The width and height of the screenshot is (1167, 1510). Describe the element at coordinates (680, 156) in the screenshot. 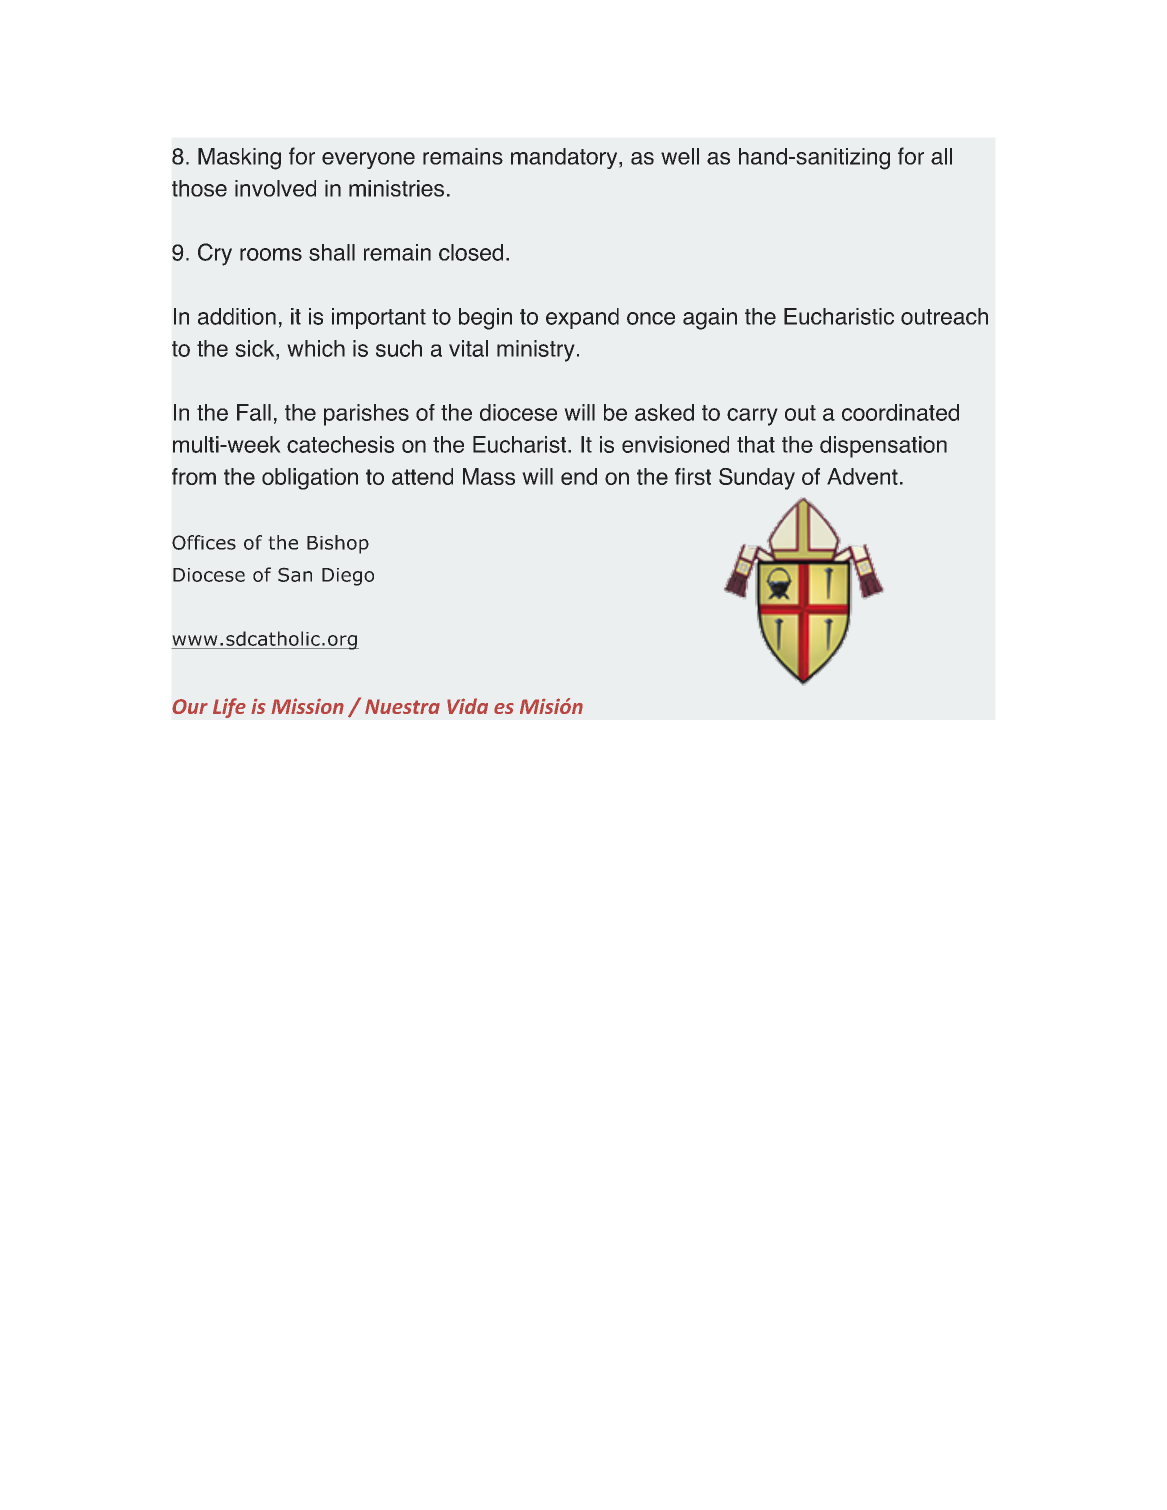

I see `well` at that location.
